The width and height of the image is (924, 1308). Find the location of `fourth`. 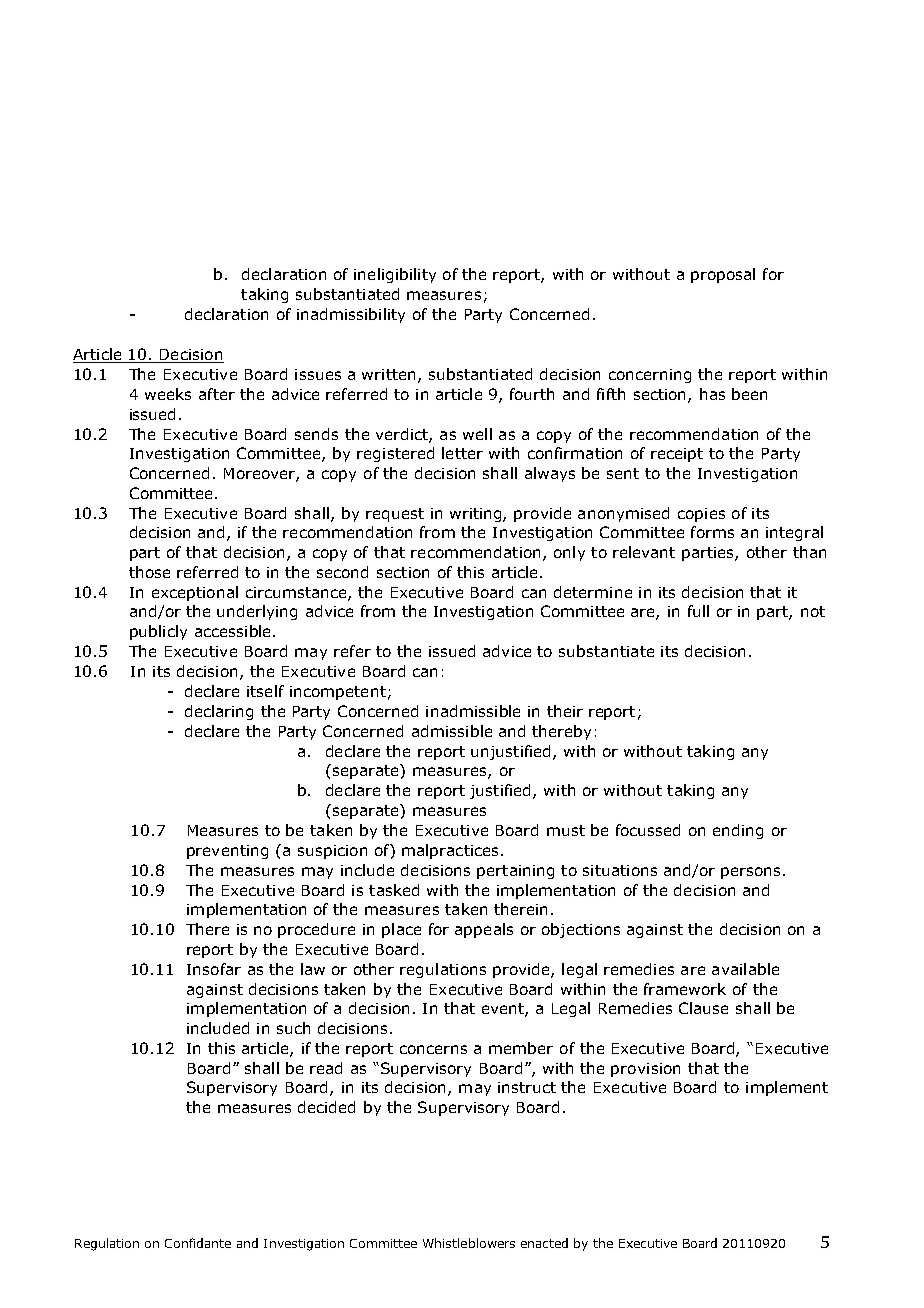

fourth is located at coordinates (532, 394).
